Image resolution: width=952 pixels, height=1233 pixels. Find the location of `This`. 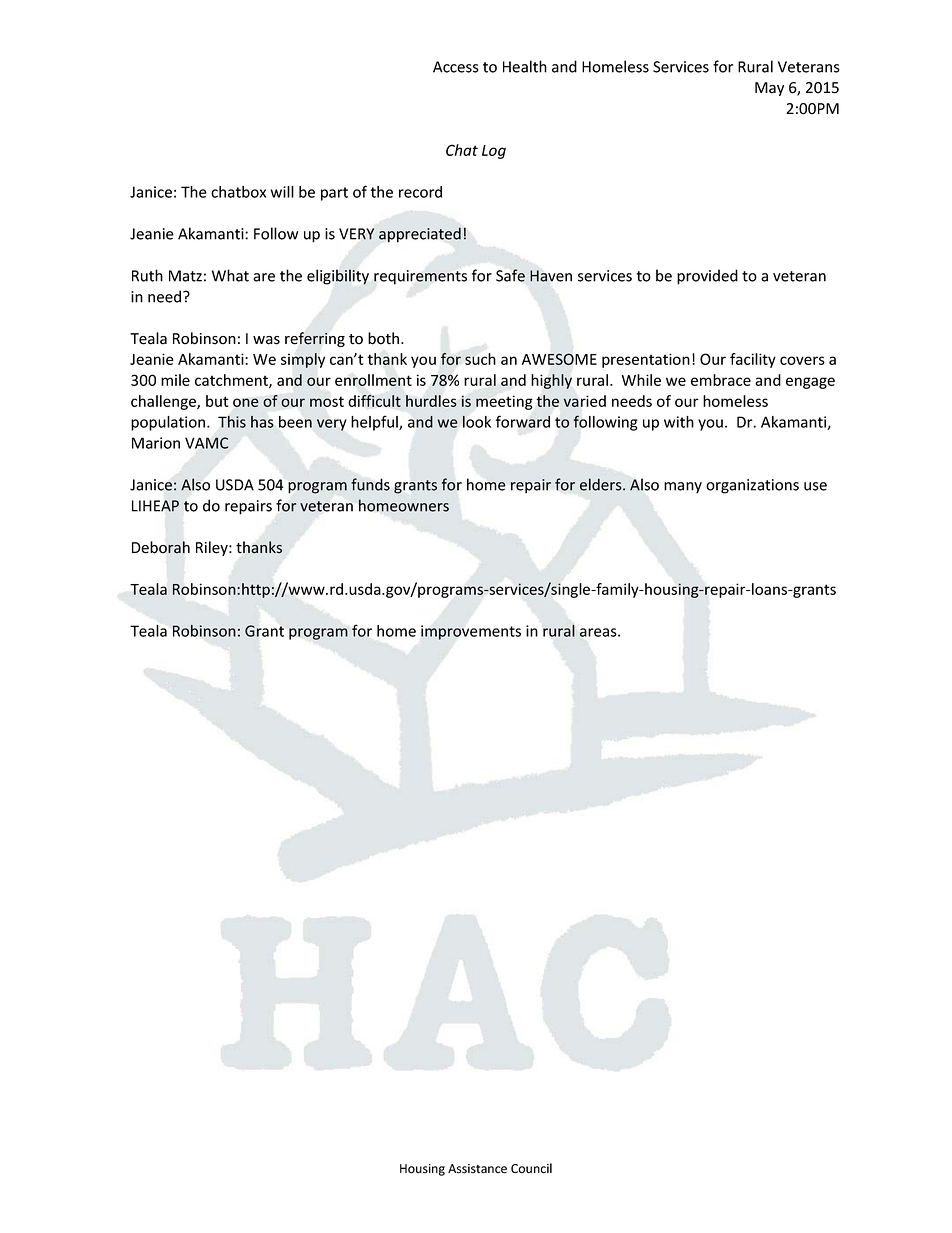

This is located at coordinates (232, 422).
